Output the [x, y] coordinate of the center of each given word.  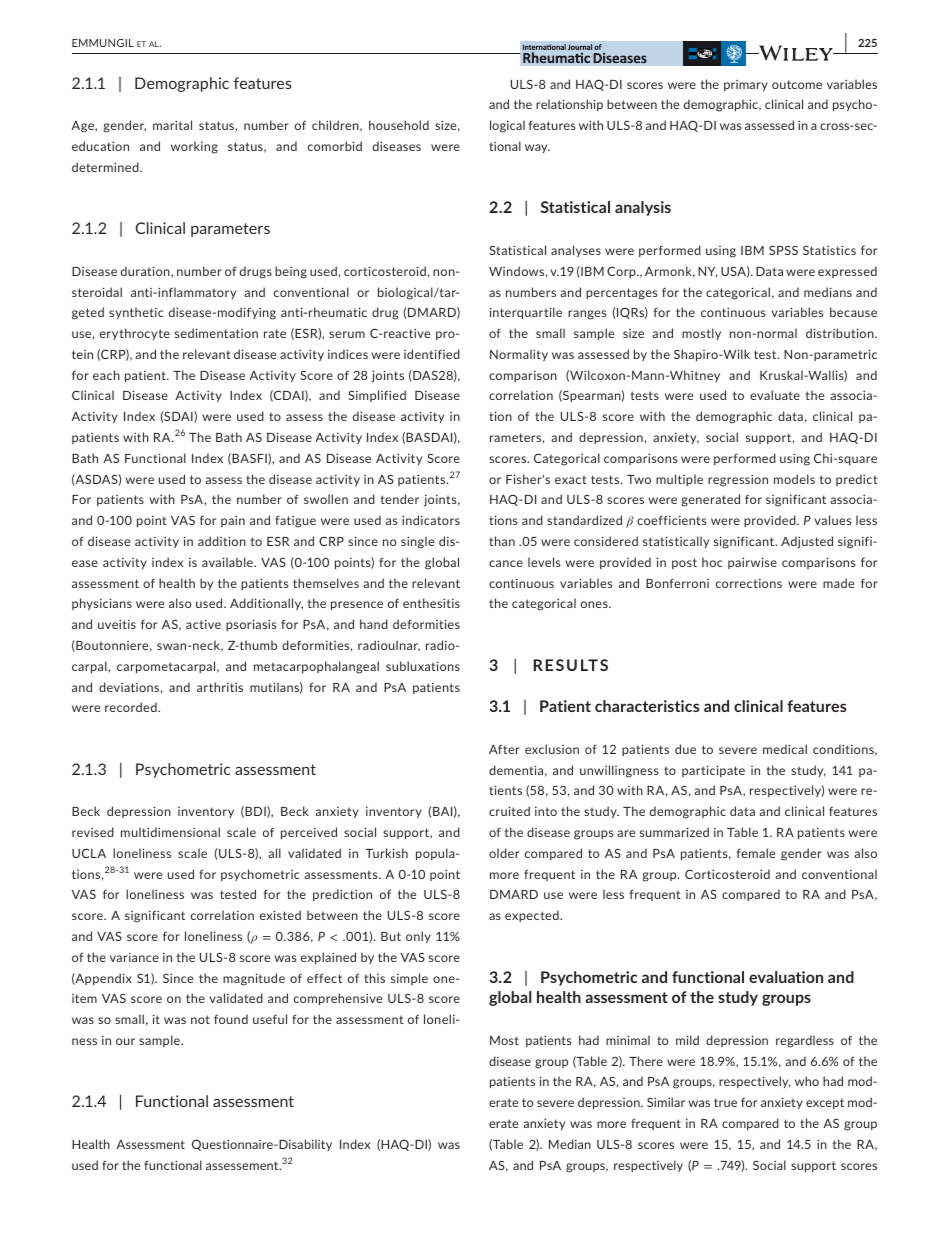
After [504, 749]
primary [746, 85]
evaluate [775, 395]
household [399, 125]
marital [172, 125]
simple [409, 979]
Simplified [377, 396]
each [106, 375]
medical [785, 749]
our [125, 1041]
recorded [132, 707]
